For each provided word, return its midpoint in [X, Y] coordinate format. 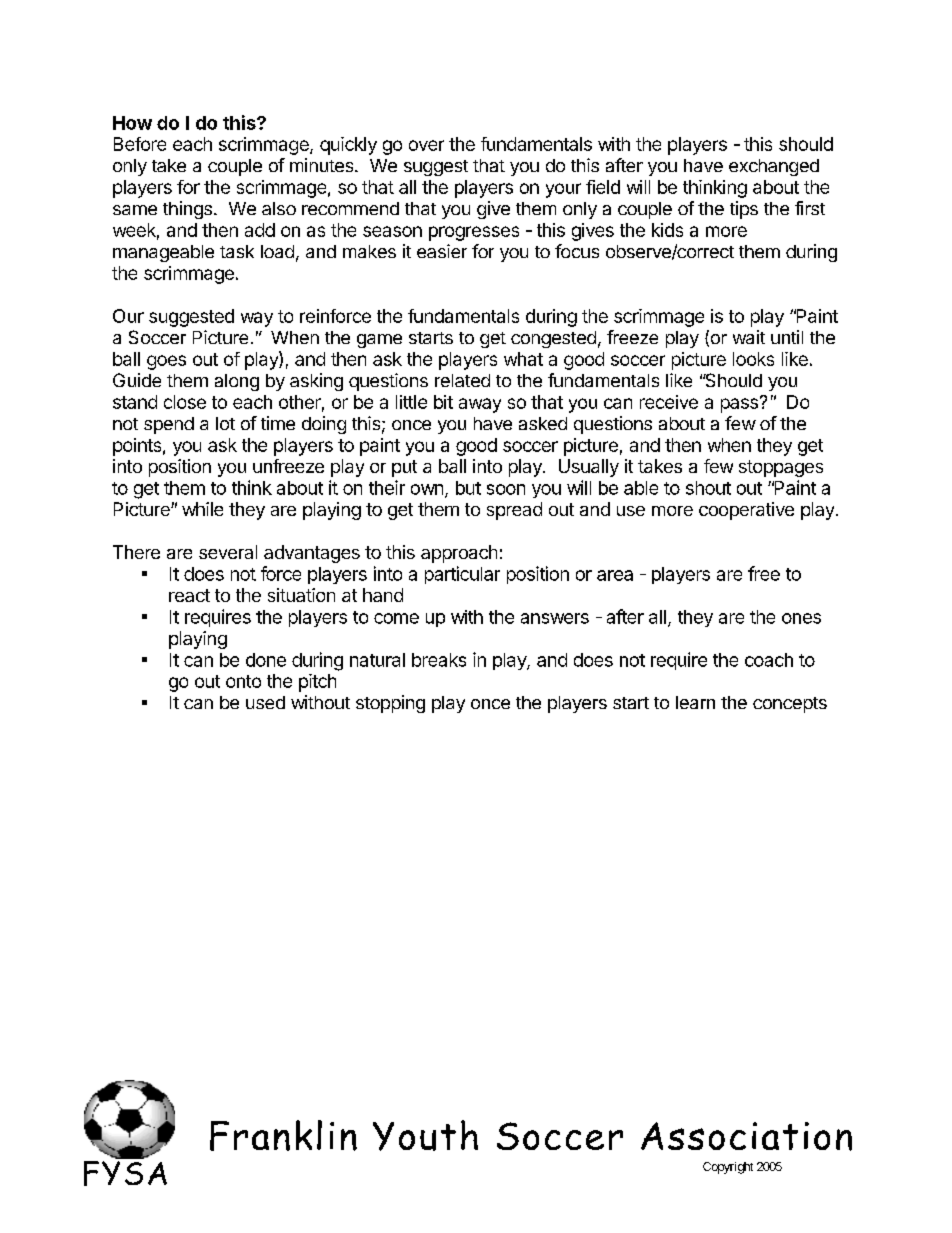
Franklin [283, 1135]
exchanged [774, 167]
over [426, 145]
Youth [425, 1135]
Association [746, 1136]
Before [140, 144]
